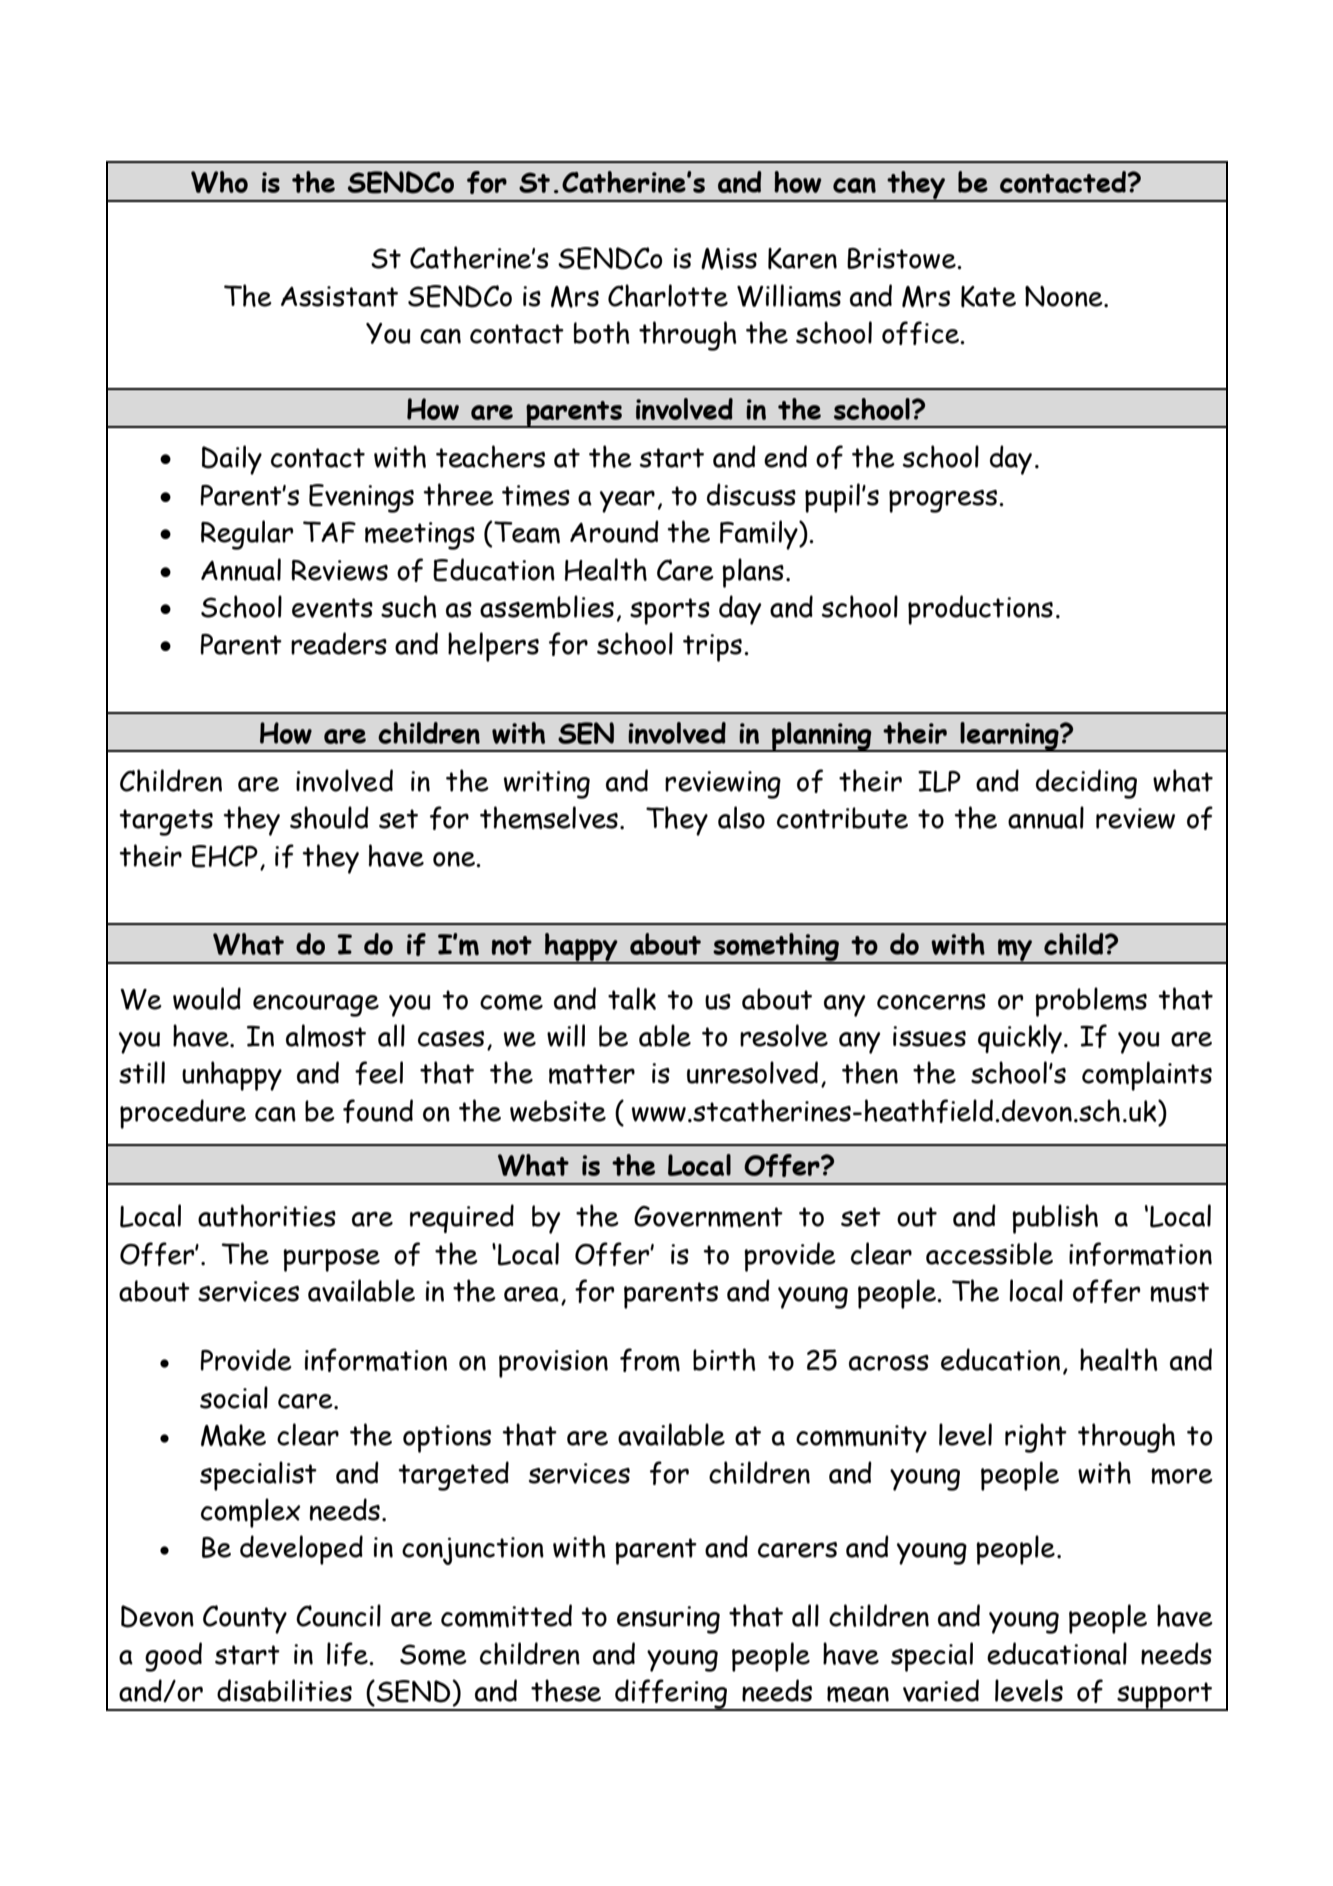 The width and height of the screenshot is (1333, 1886). I want to click on Noone, so click(1065, 296).
